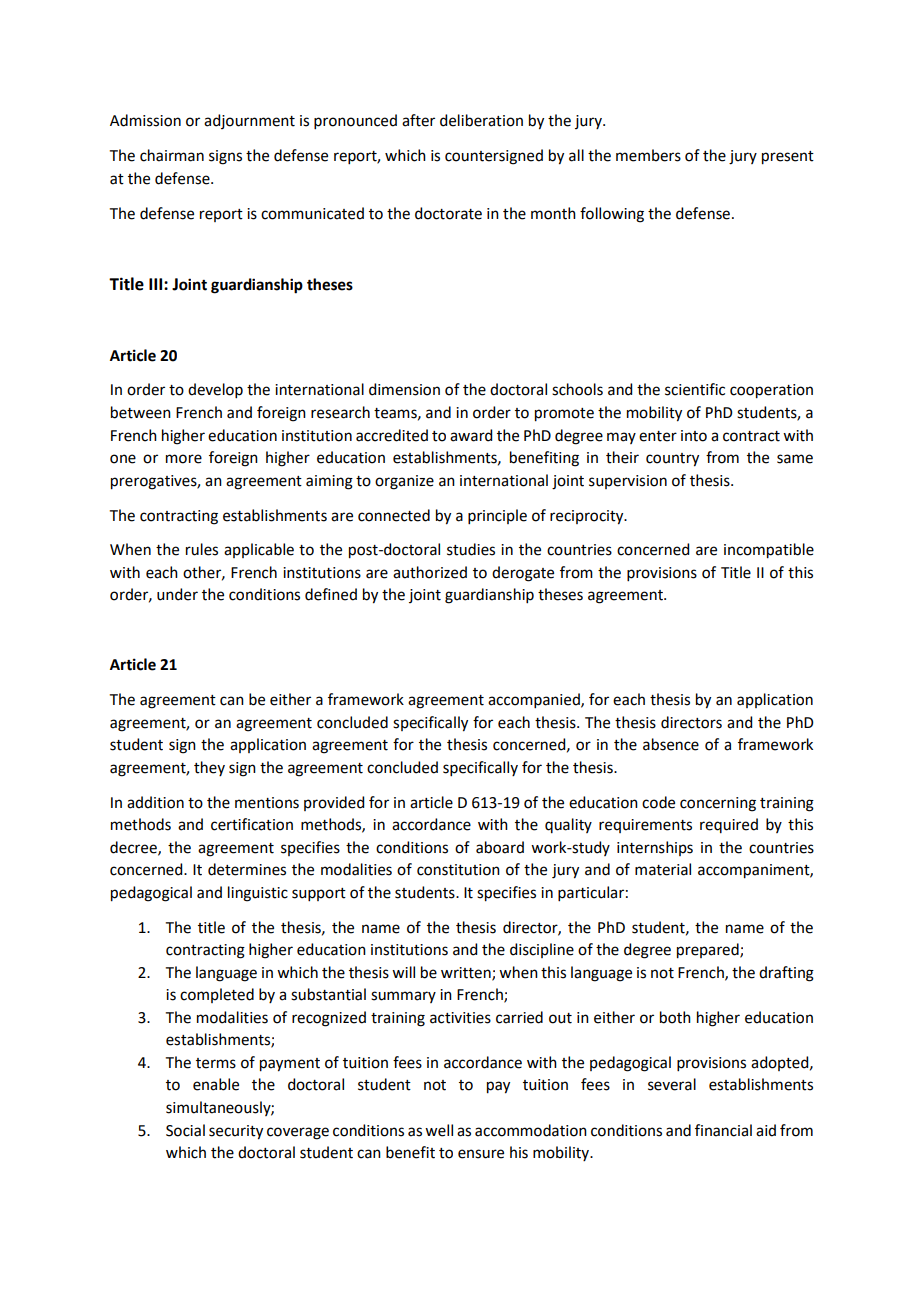  I want to click on award, so click(471, 435).
